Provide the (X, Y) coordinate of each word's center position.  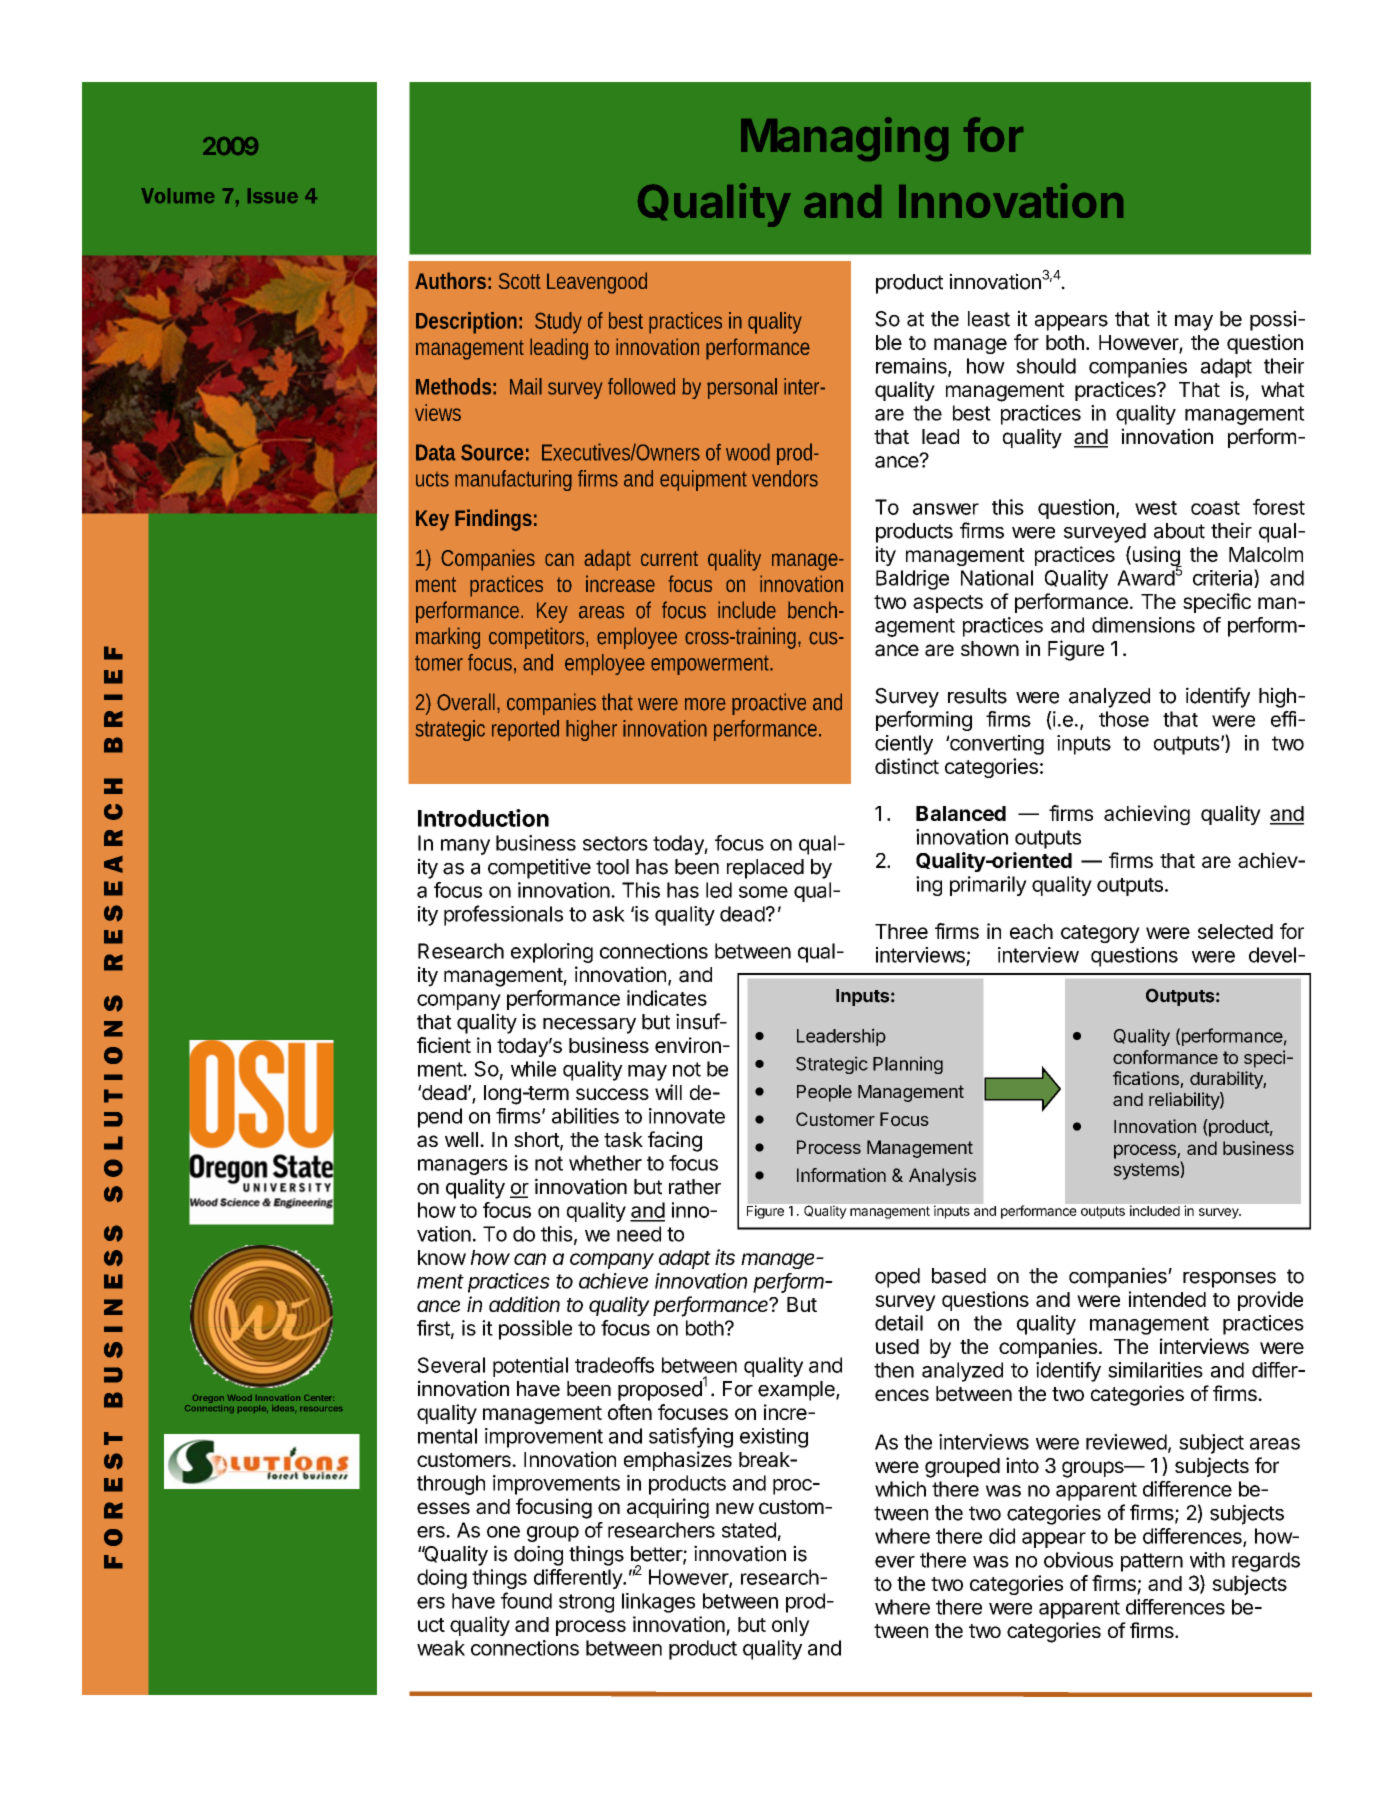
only (791, 1626)
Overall (467, 702)
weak (441, 1648)
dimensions (1143, 625)
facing (675, 1141)
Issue (273, 195)
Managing (844, 139)
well (461, 1139)
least (989, 319)
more (705, 704)
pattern (1152, 1562)
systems (1147, 1170)
